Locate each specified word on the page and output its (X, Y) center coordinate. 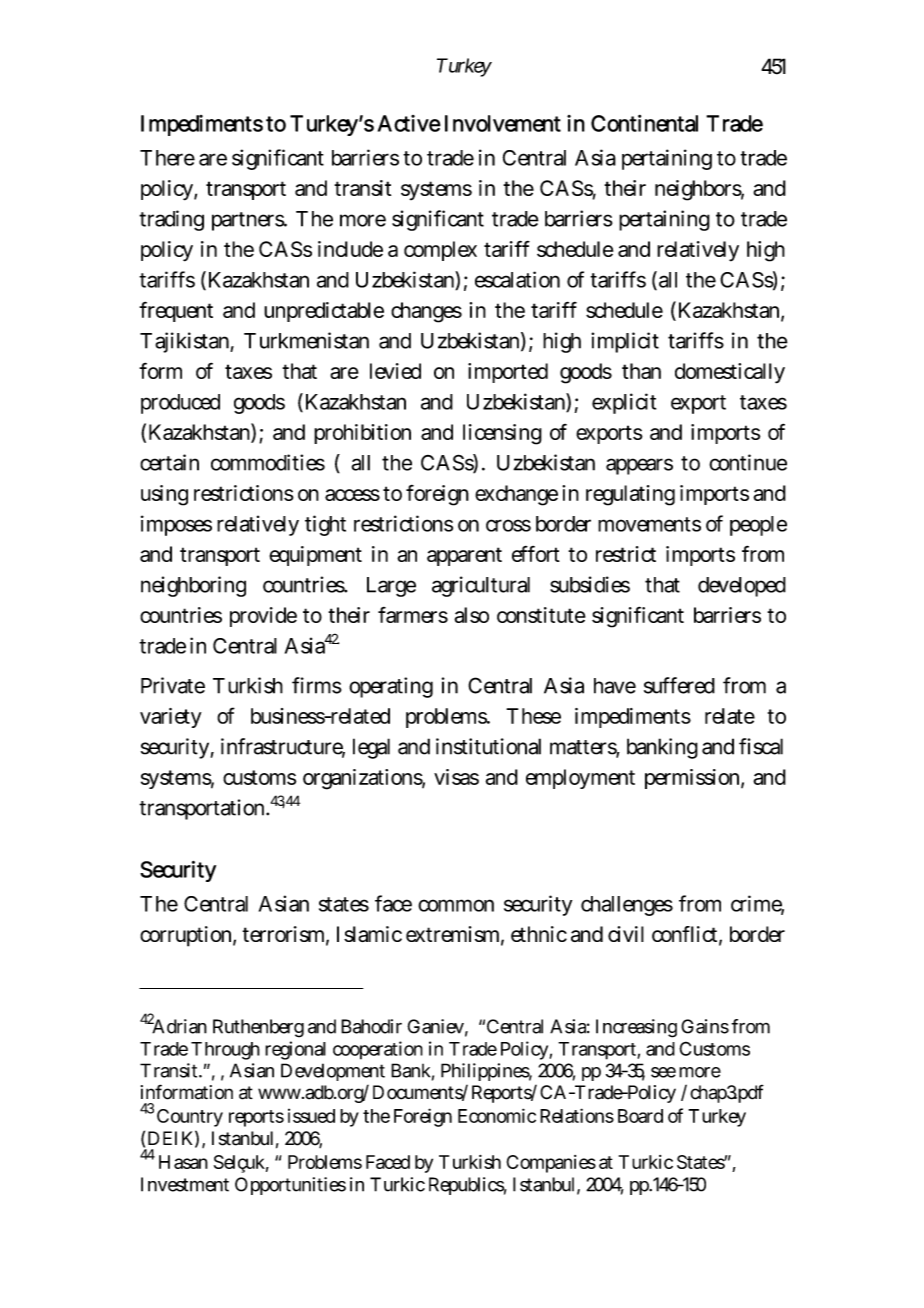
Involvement (503, 123)
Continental (644, 123)
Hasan (183, 1162)
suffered (679, 685)
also (471, 615)
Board (640, 1116)
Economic (497, 1115)
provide (263, 617)
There (167, 158)
